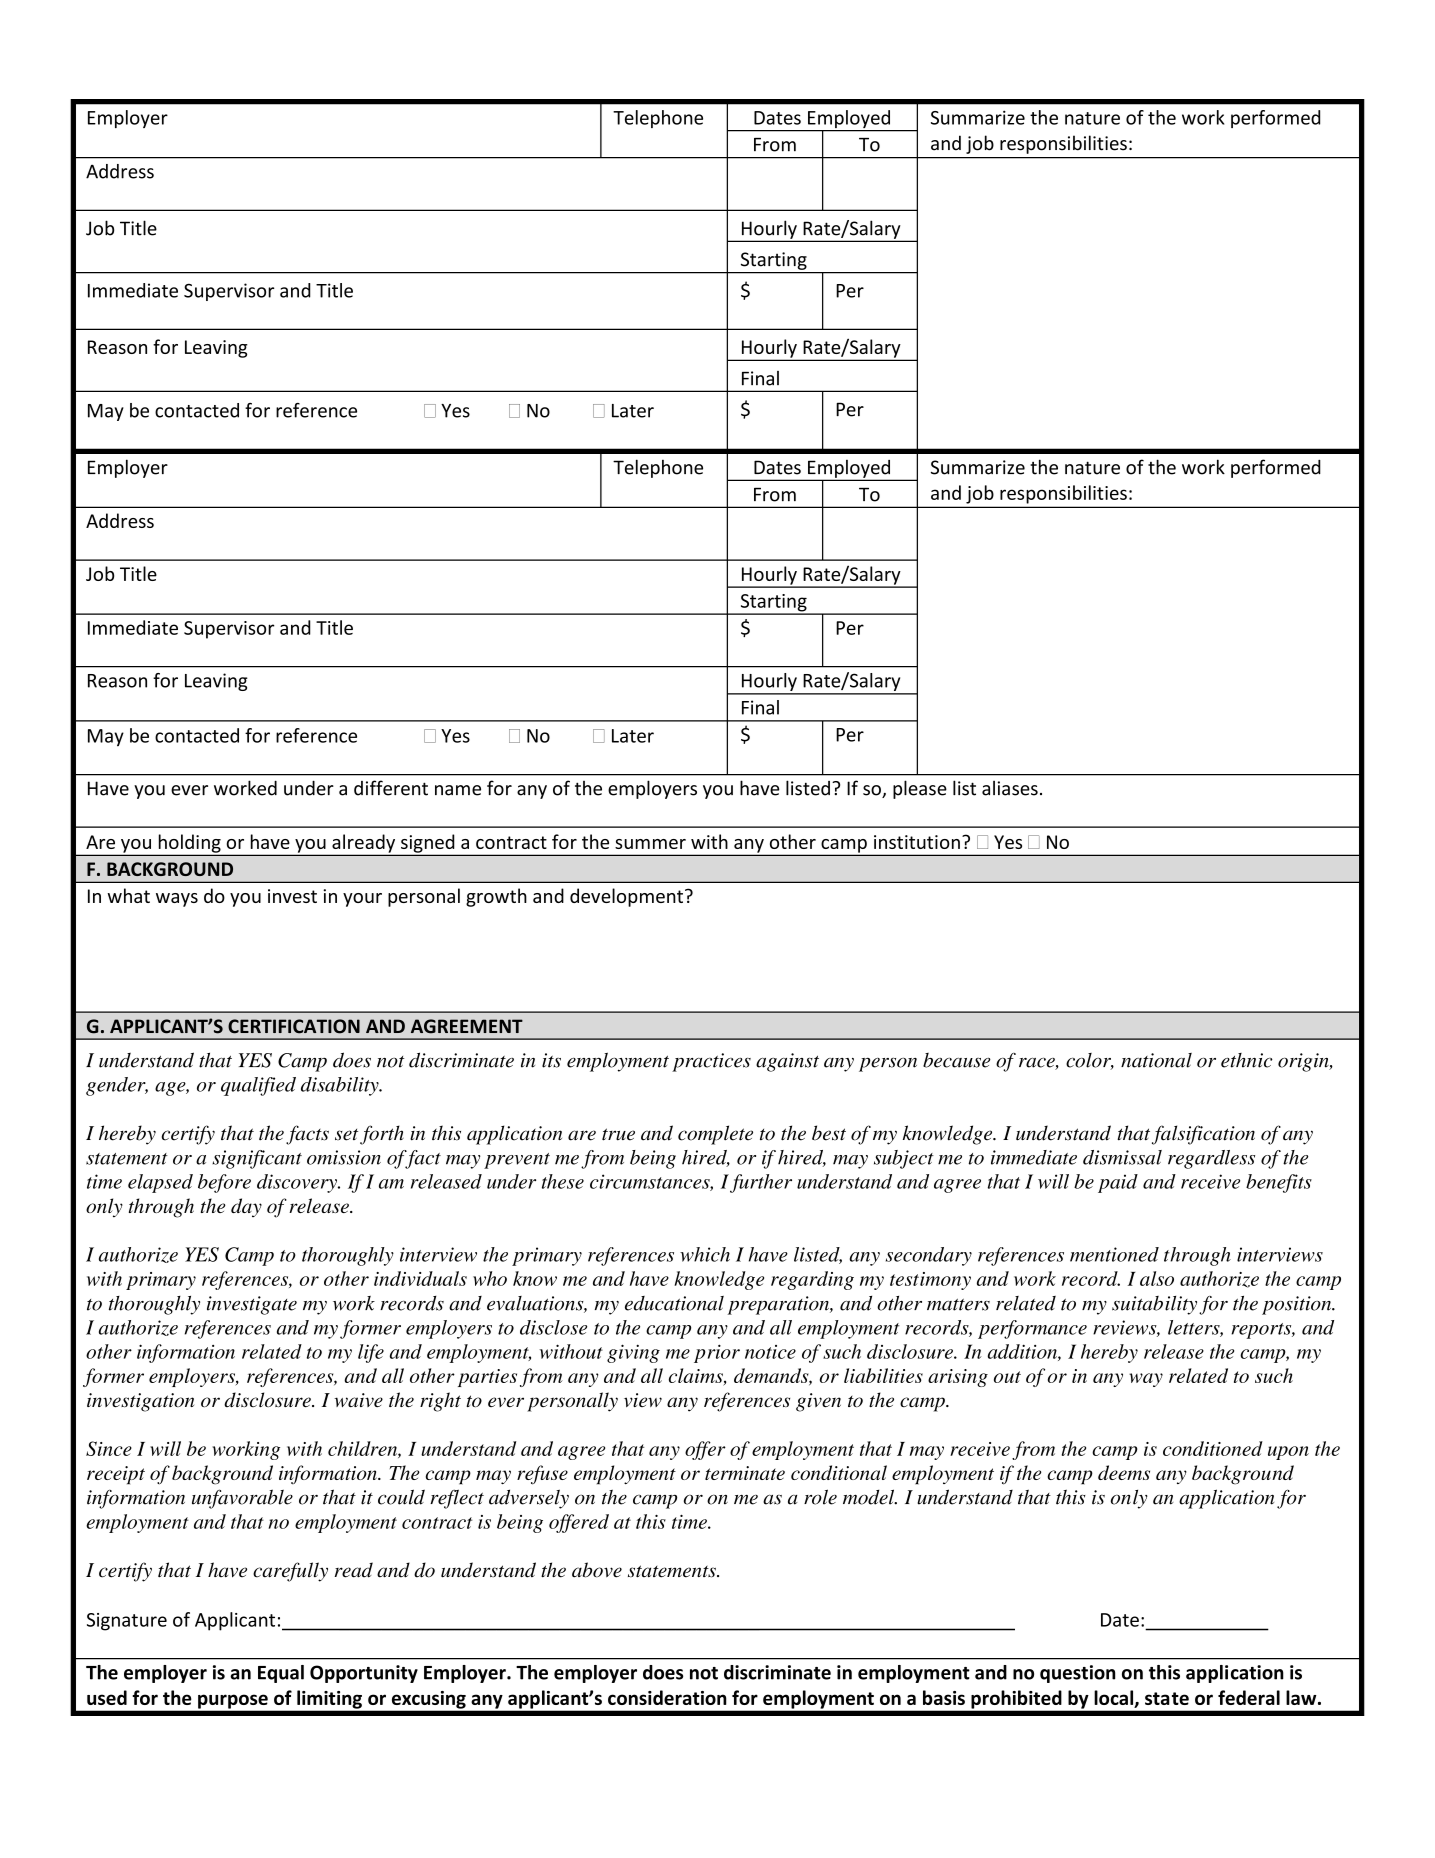 Image resolution: width=1435 pixels, height=1858 pixels. What do you see at coordinates (1203, 1135) in the image?
I see `falsification` at bounding box center [1203, 1135].
